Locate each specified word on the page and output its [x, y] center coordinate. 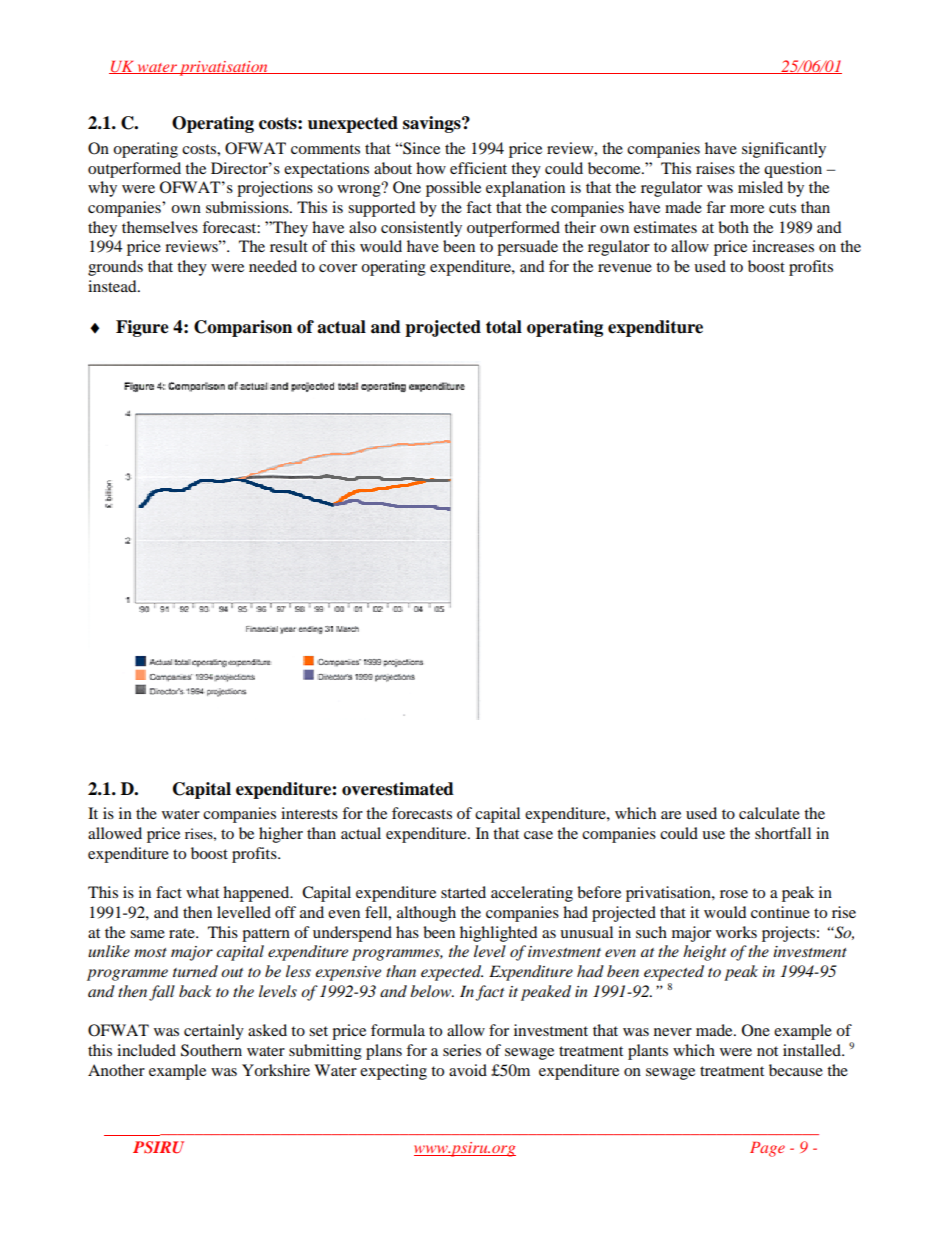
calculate [769, 813]
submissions [248, 207]
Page [767, 1149]
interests [309, 813]
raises [715, 168]
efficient [478, 168]
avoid [468, 1070]
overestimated [398, 789]
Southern [211, 1050]
